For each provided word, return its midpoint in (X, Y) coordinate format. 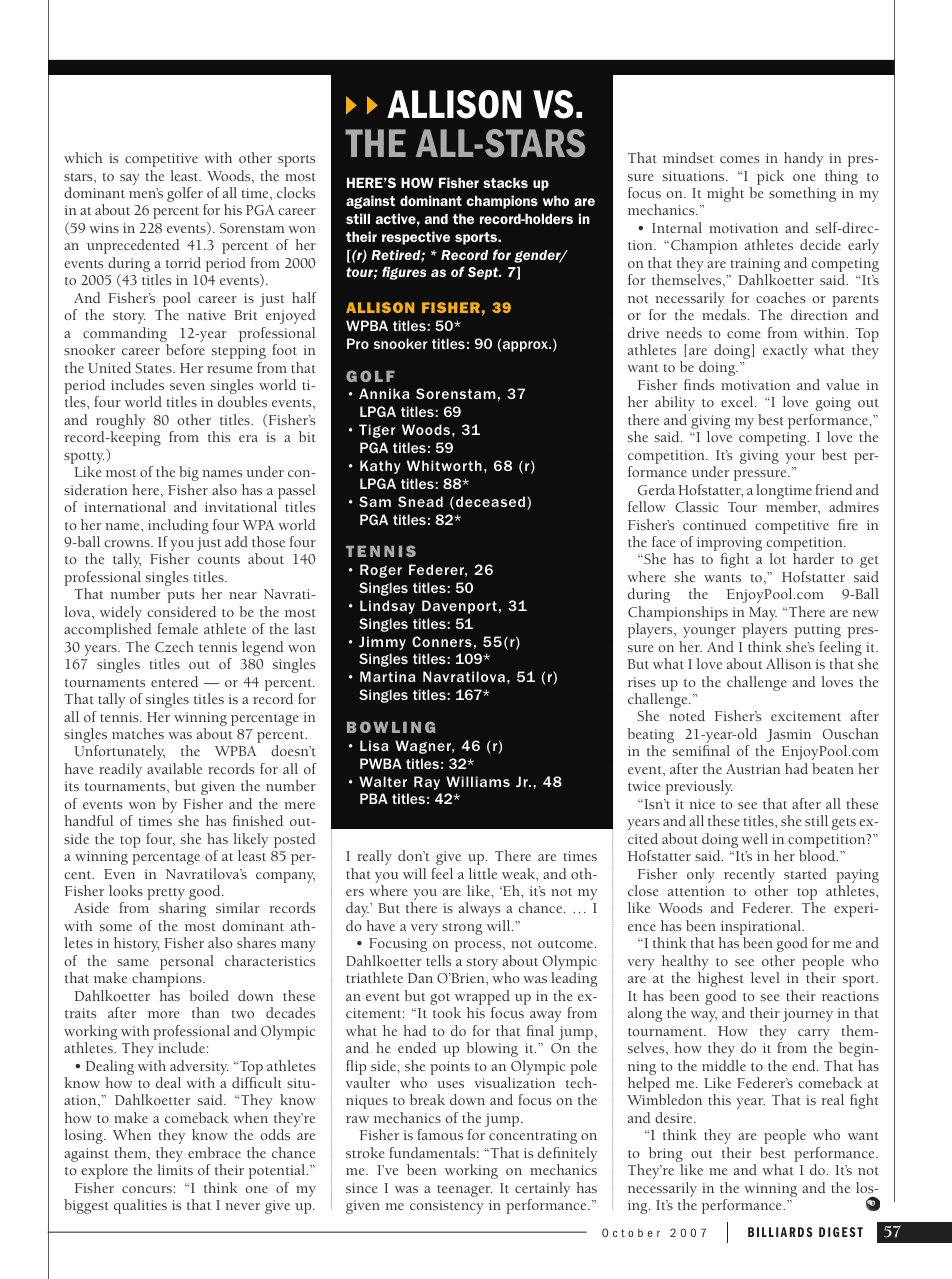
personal (187, 962)
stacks (505, 182)
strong (462, 929)
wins (104, 228)
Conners (442, 641)
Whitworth (444, 465)
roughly (120, 423)
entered (174, 681)
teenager (464, 1191)
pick (770, 177)
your (800, 458)
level (765, 977)
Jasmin (788, 735)
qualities (140, 1206)
